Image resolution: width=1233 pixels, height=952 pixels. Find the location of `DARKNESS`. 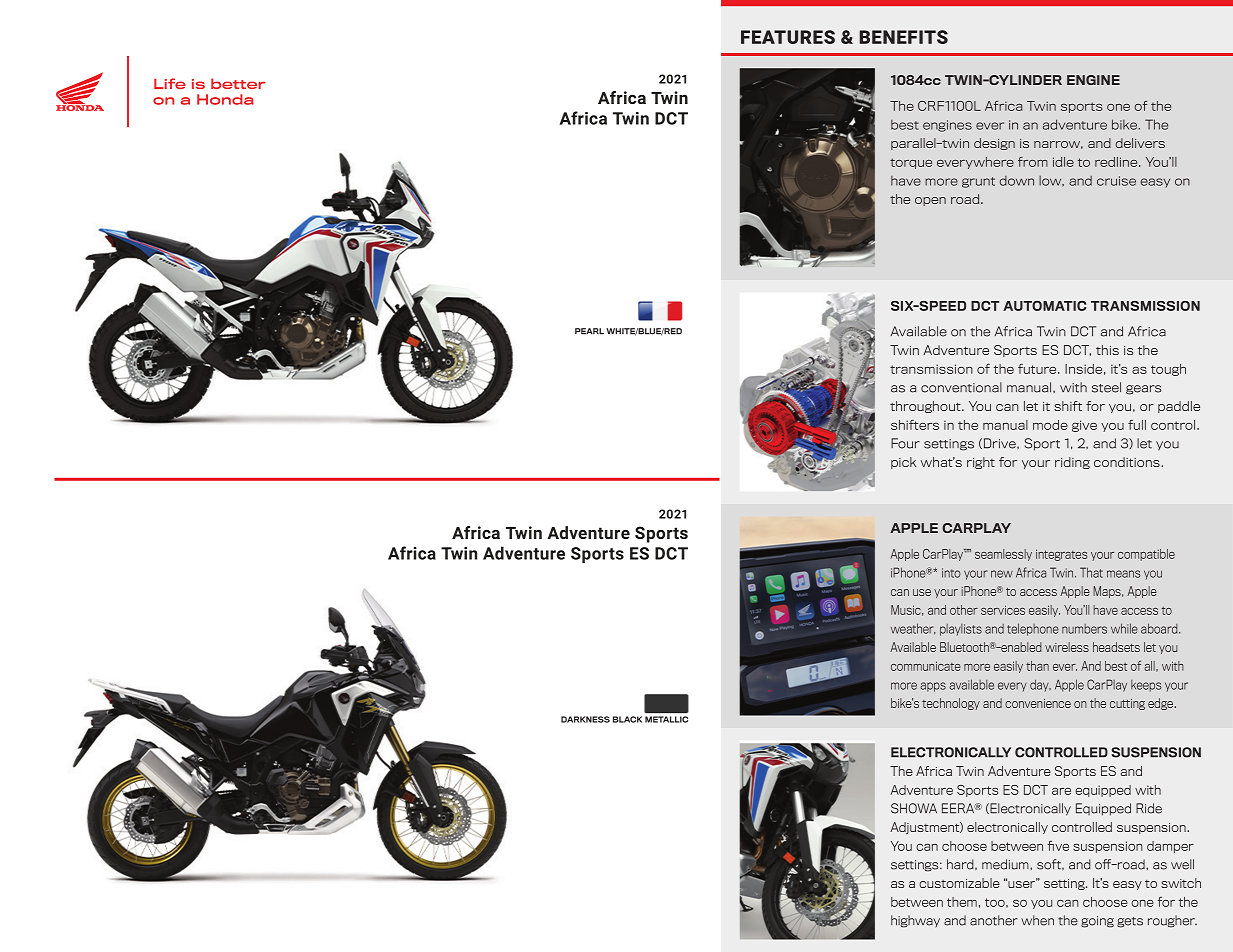

DARKNESS is located at coordinates (585, 719).
